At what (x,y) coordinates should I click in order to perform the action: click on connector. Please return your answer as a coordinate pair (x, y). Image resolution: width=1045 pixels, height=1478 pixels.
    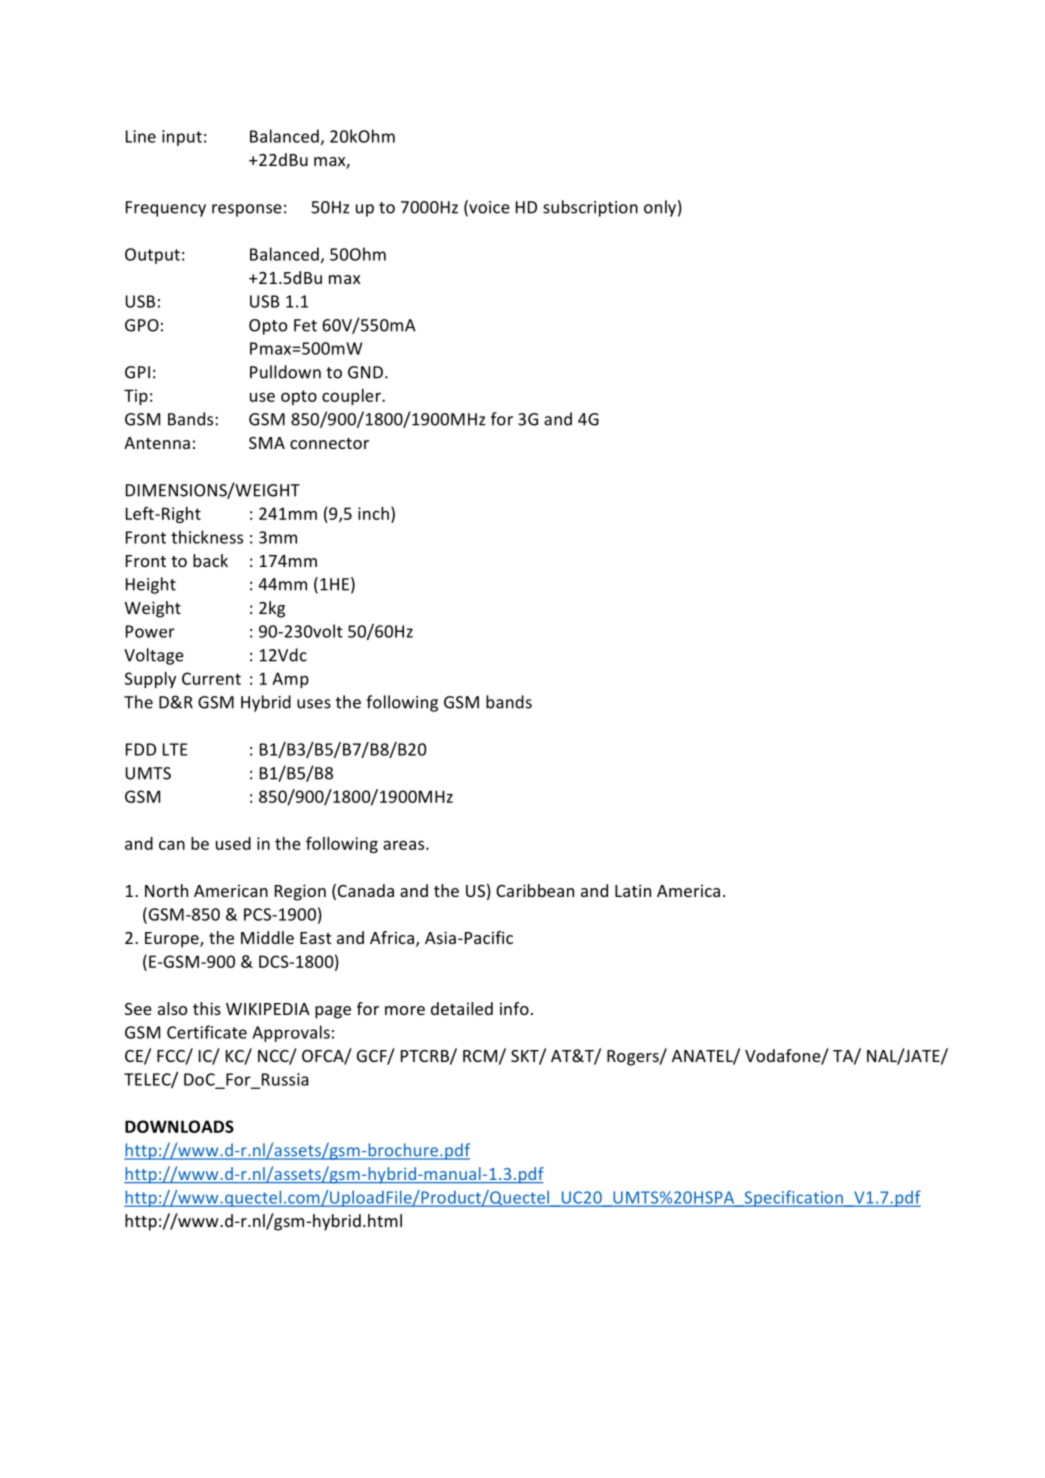
    Looking at the image, I should click on (329, 443).
